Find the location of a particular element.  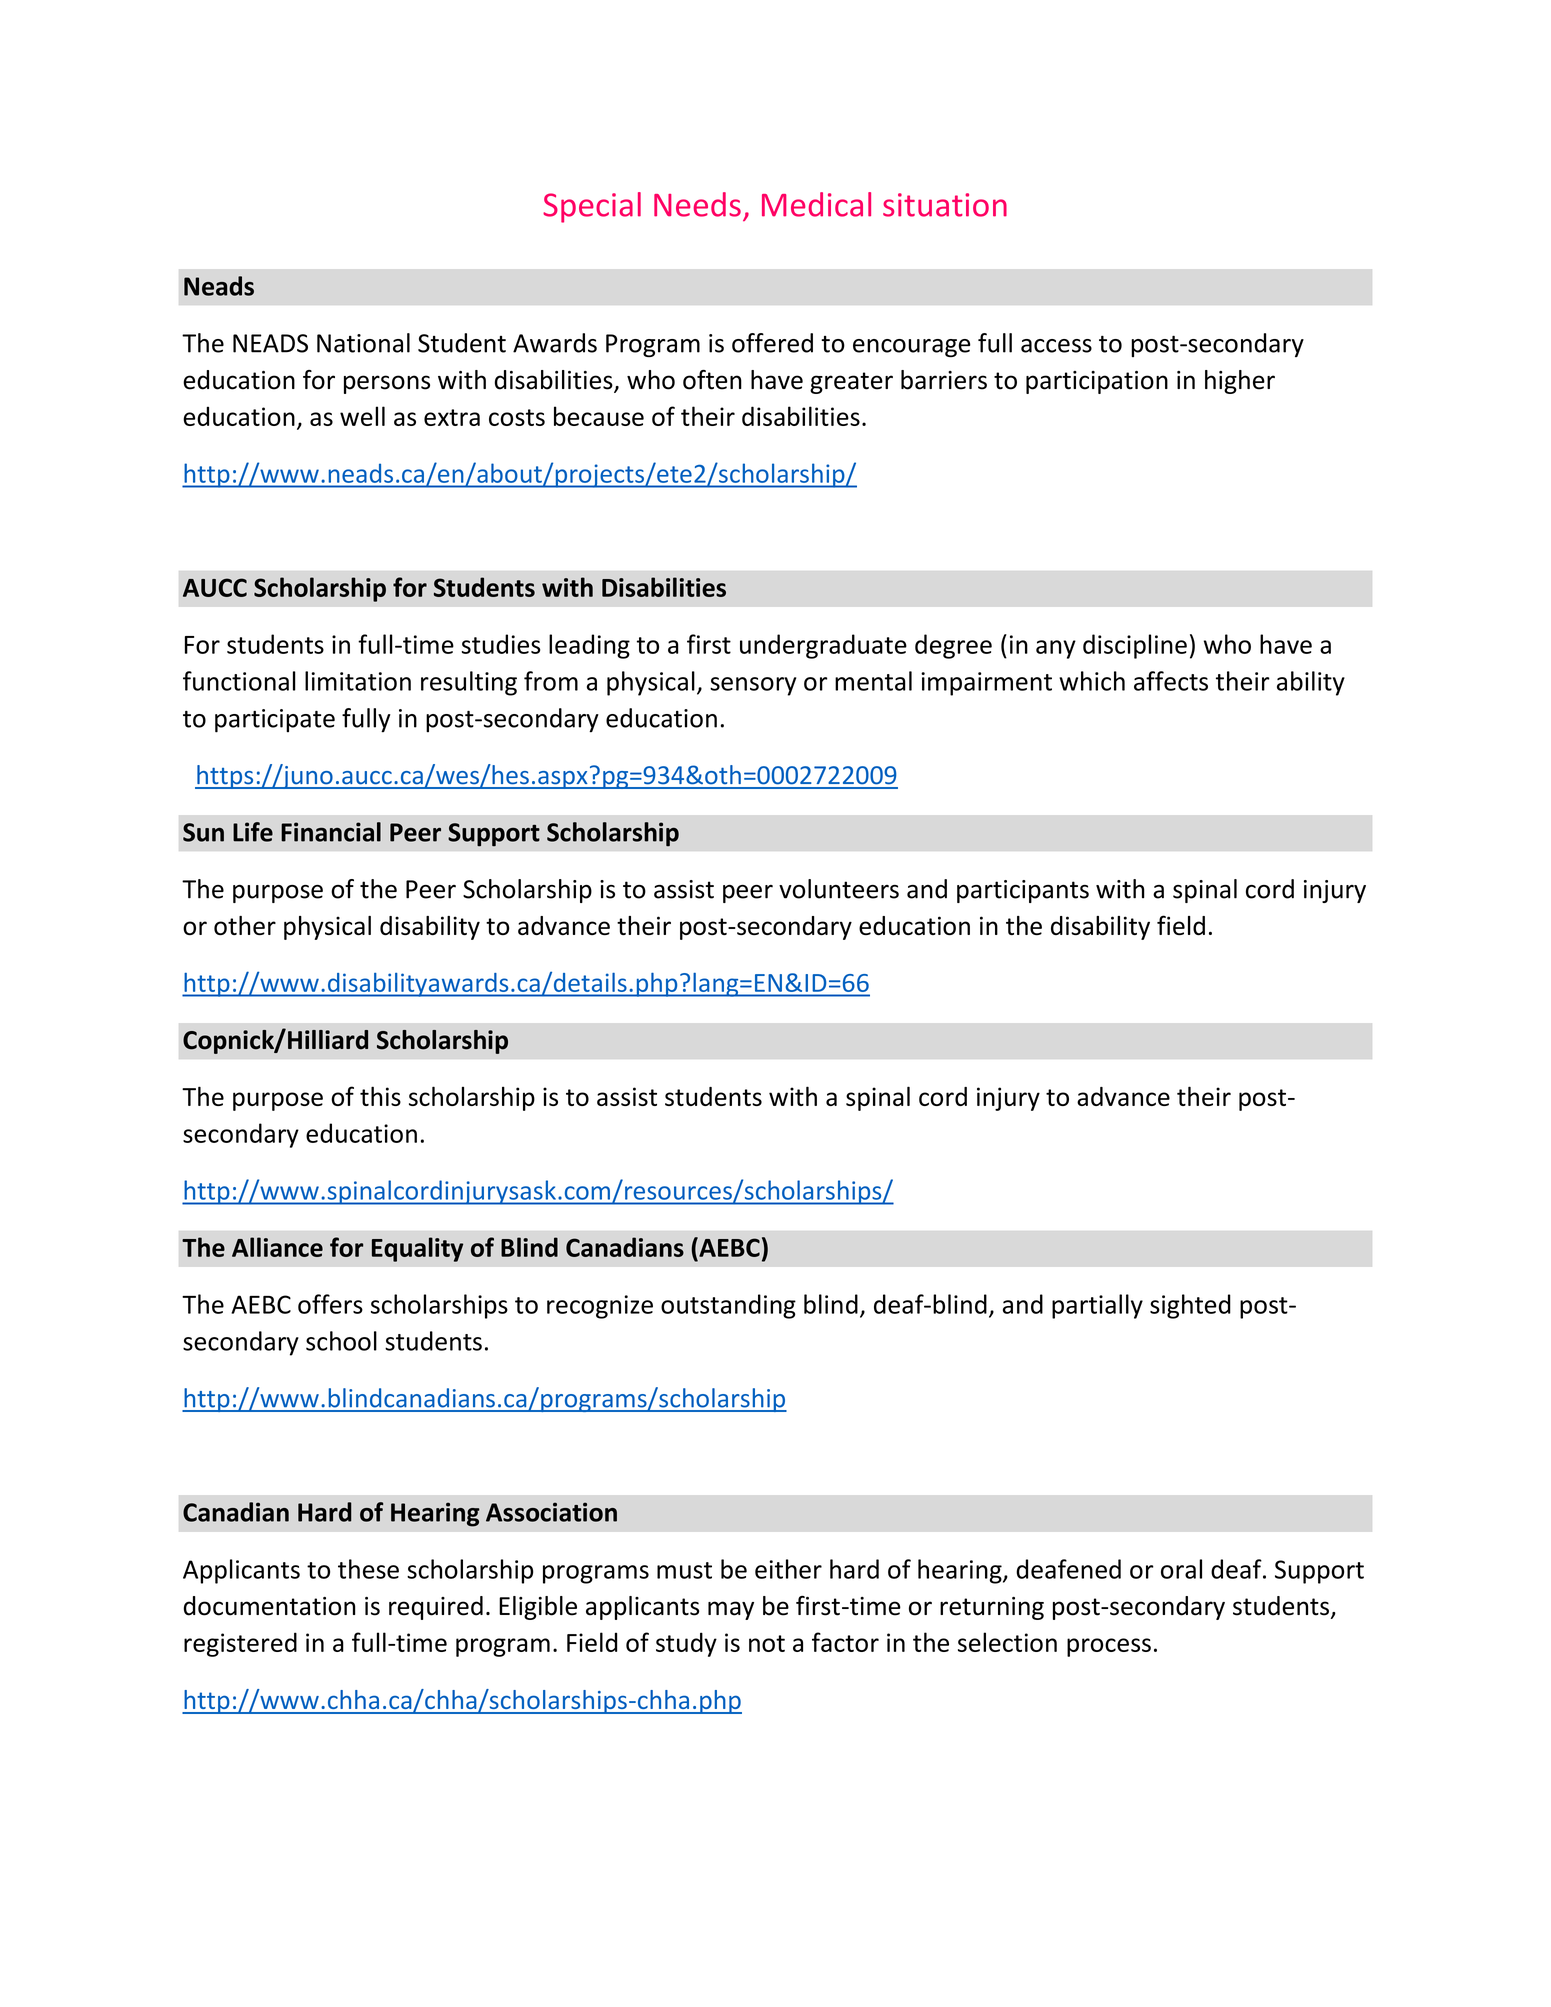

outstanding is located at coordinates (728, 1306).
